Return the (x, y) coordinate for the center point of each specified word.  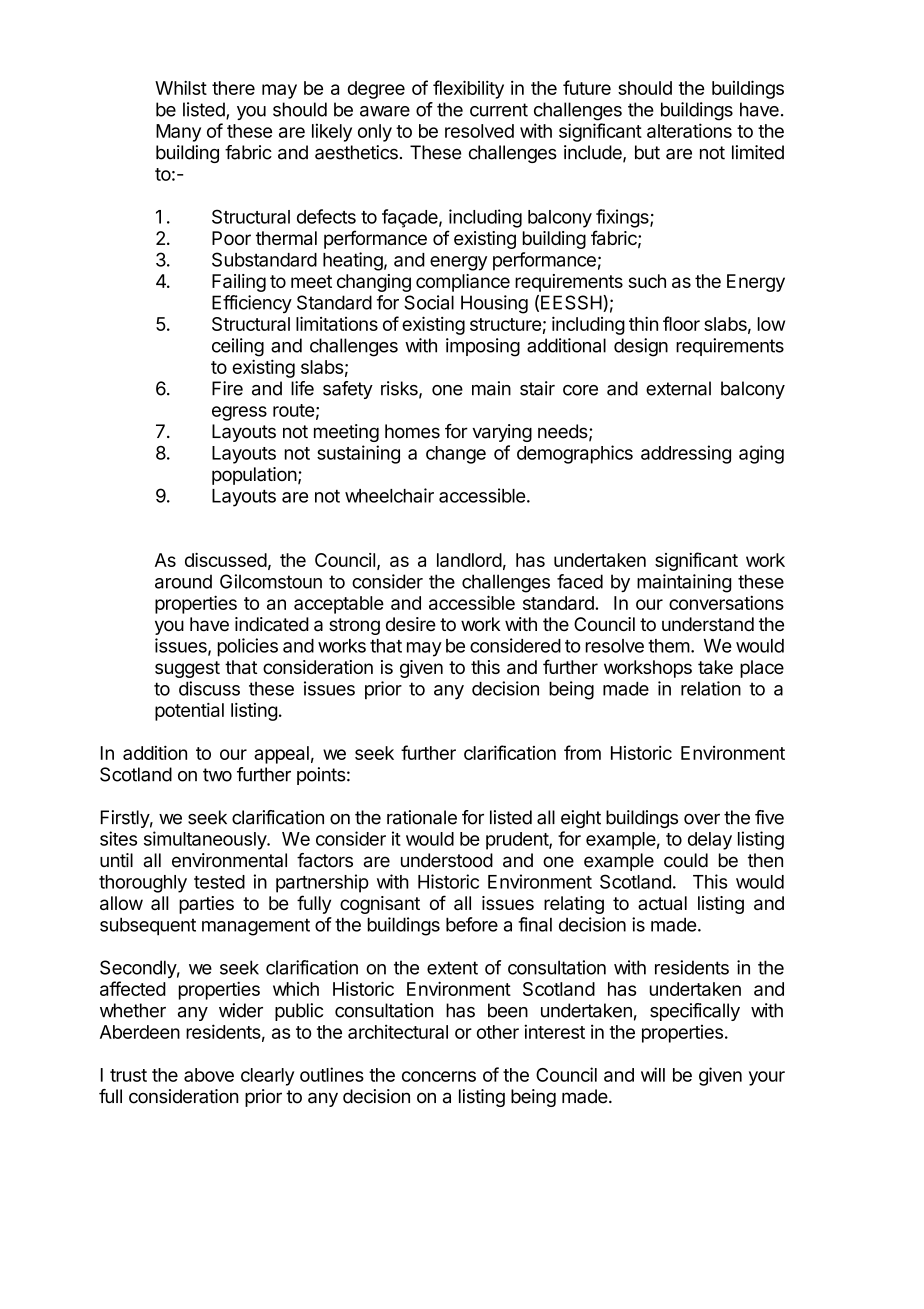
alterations (689, 130)
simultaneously (206, 840)
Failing (239, 283)
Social (429, 302)
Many (178, 133)
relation (711, 688)
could (686, 860)
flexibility (468, 89)
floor (681, 323)
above (209, 1075)
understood (447, 860)
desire (411, 624)
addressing (686, 454)
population (254, 476)
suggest (187, 669)
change (456, 455)
